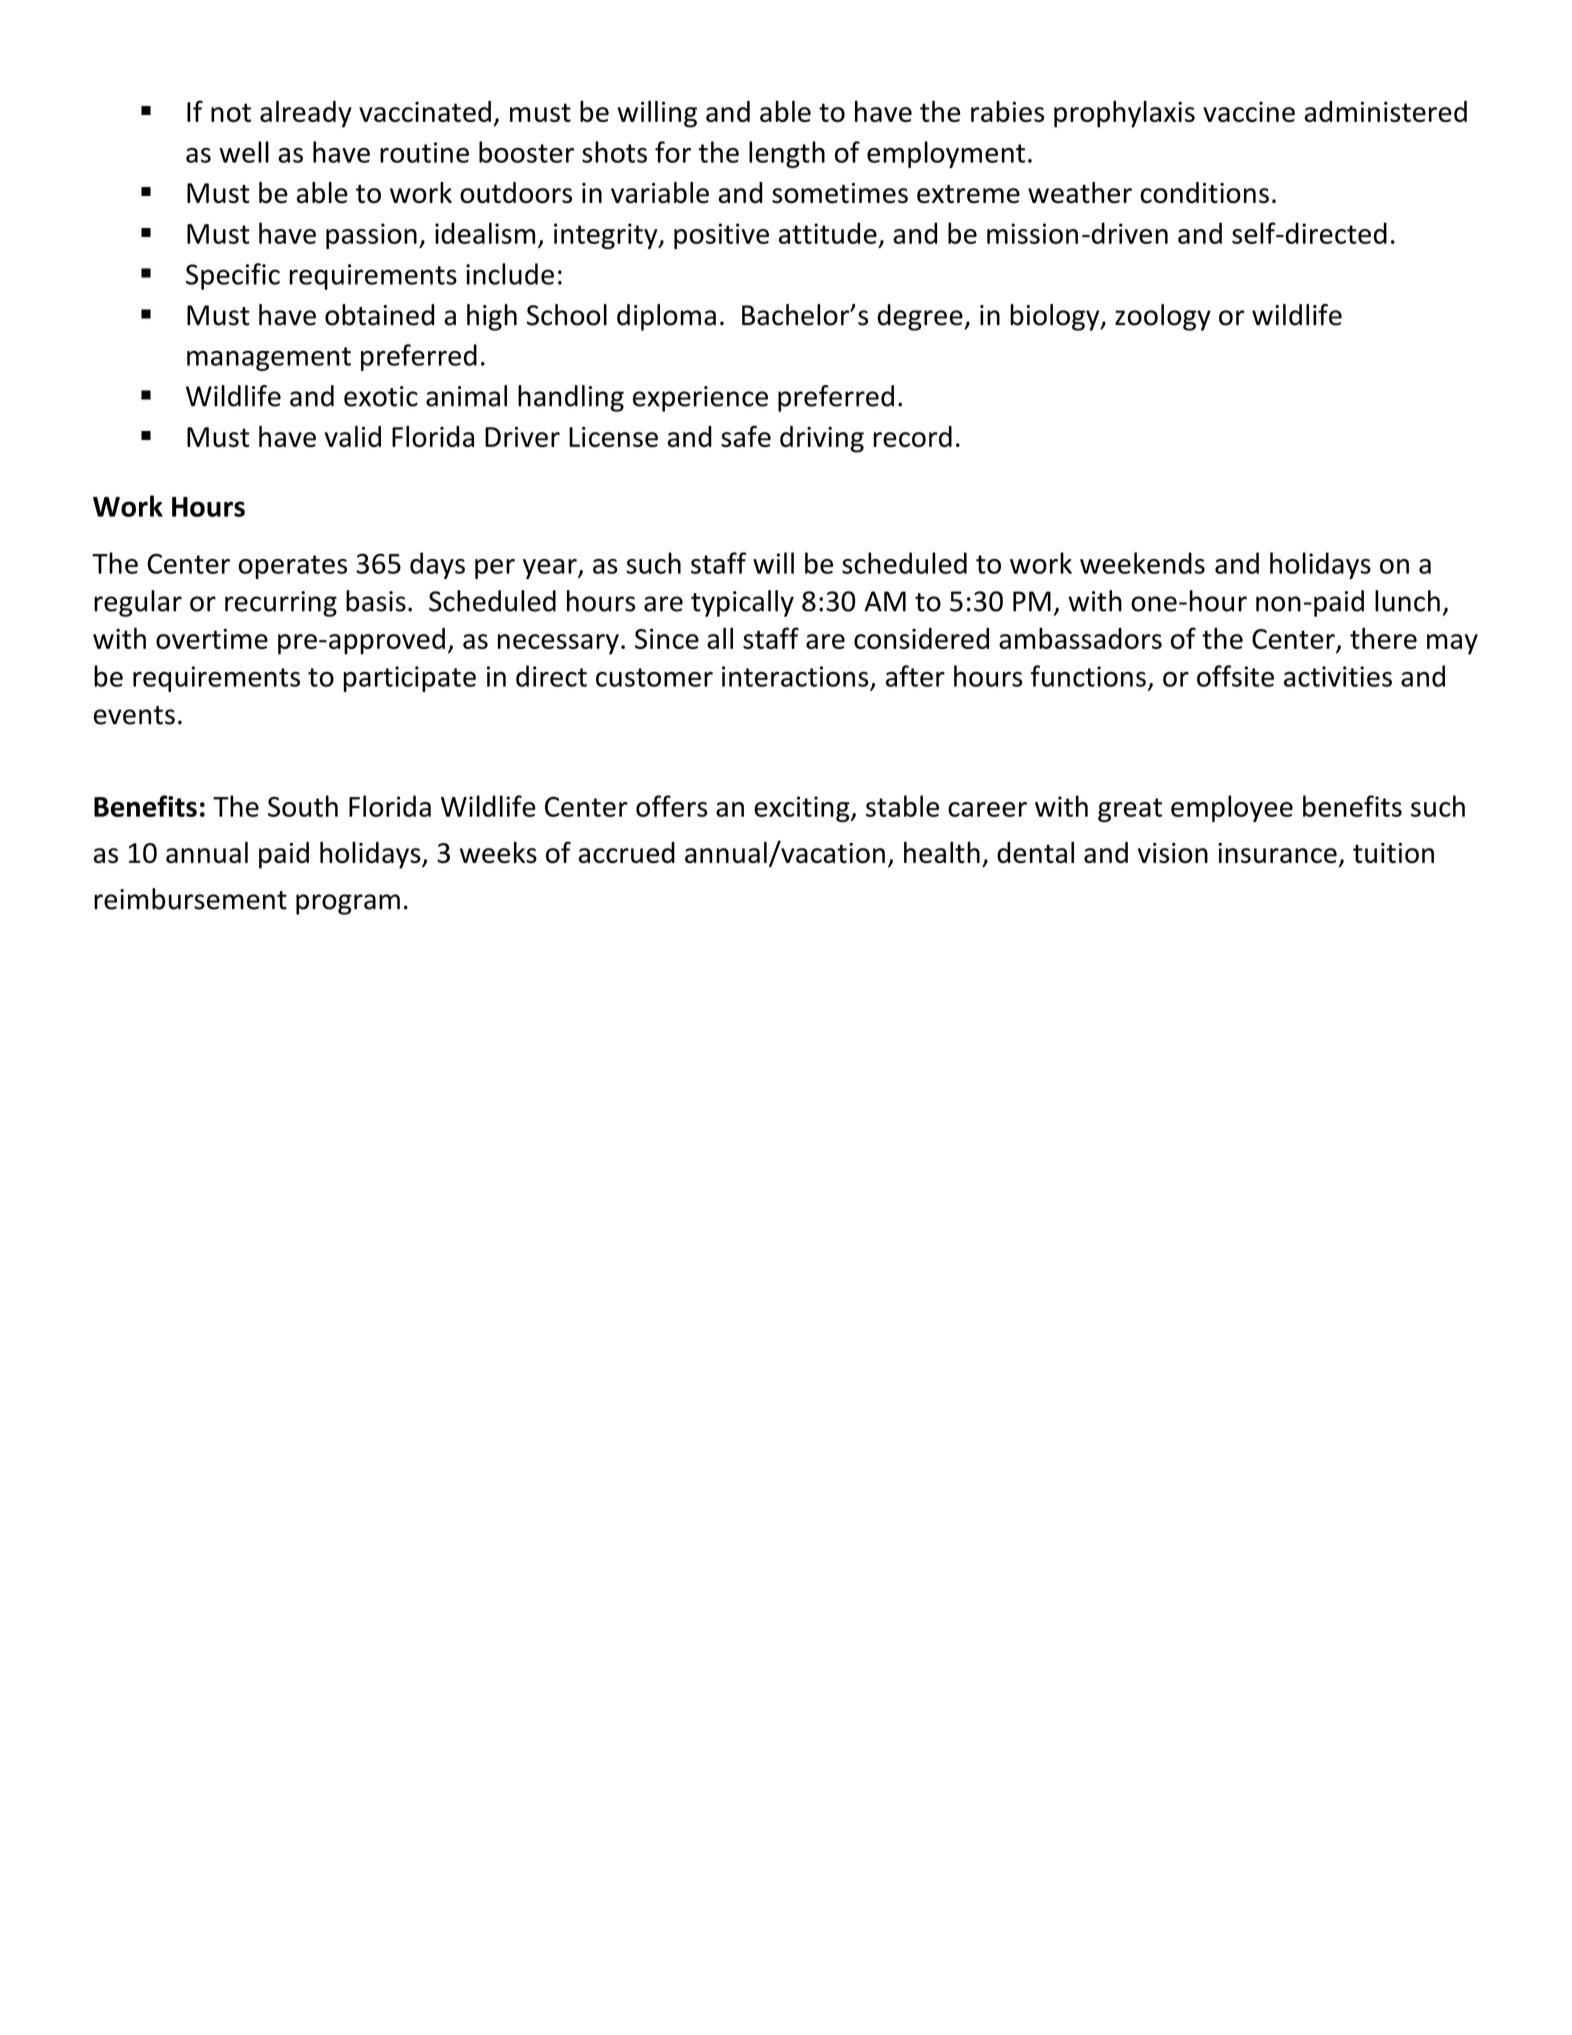 Image resolution: width=1572 pixels, height=2035 pixels. I want to click on there, so click(1383, 638).
